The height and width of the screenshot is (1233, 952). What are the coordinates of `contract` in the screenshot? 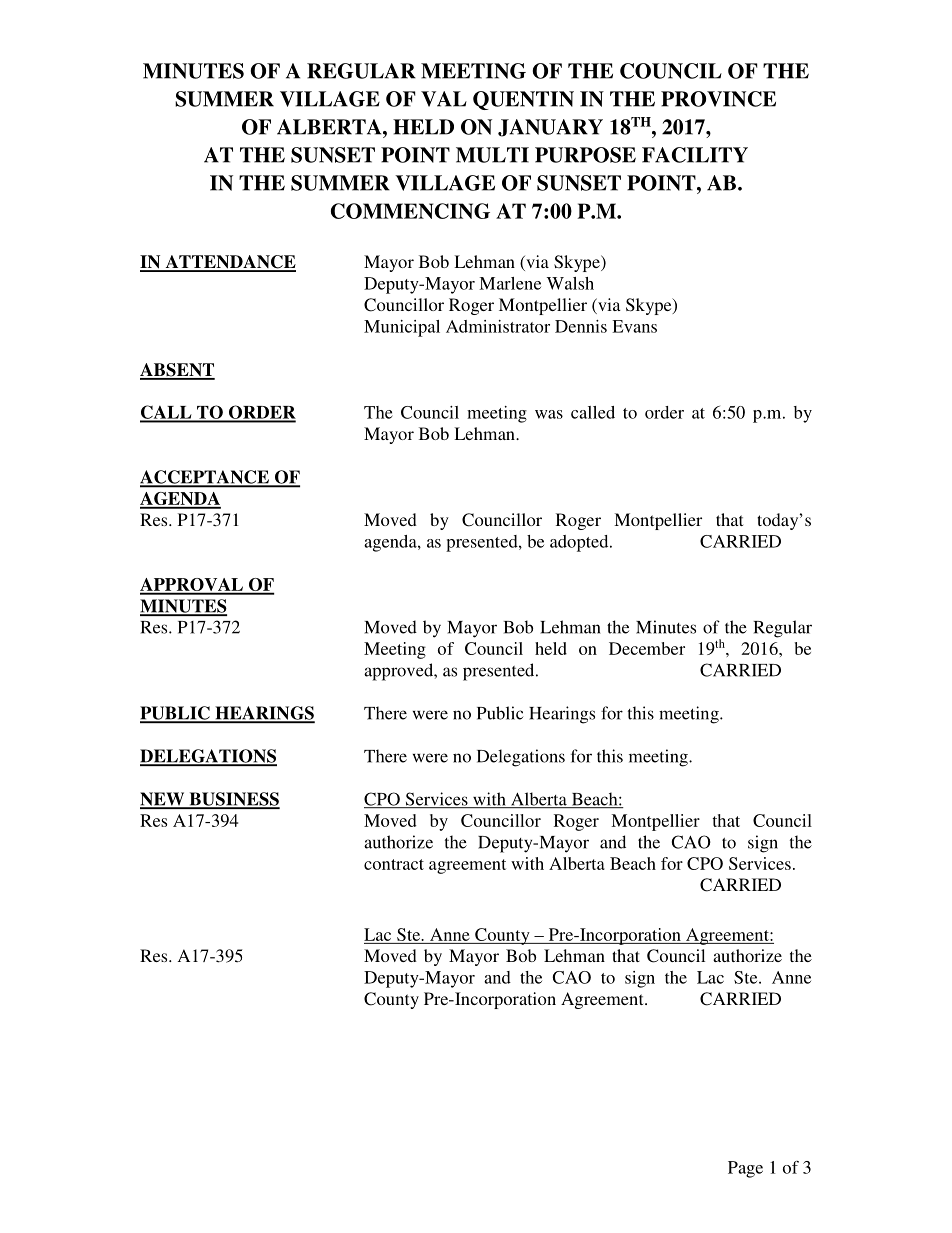 It's located at (394, 864).
